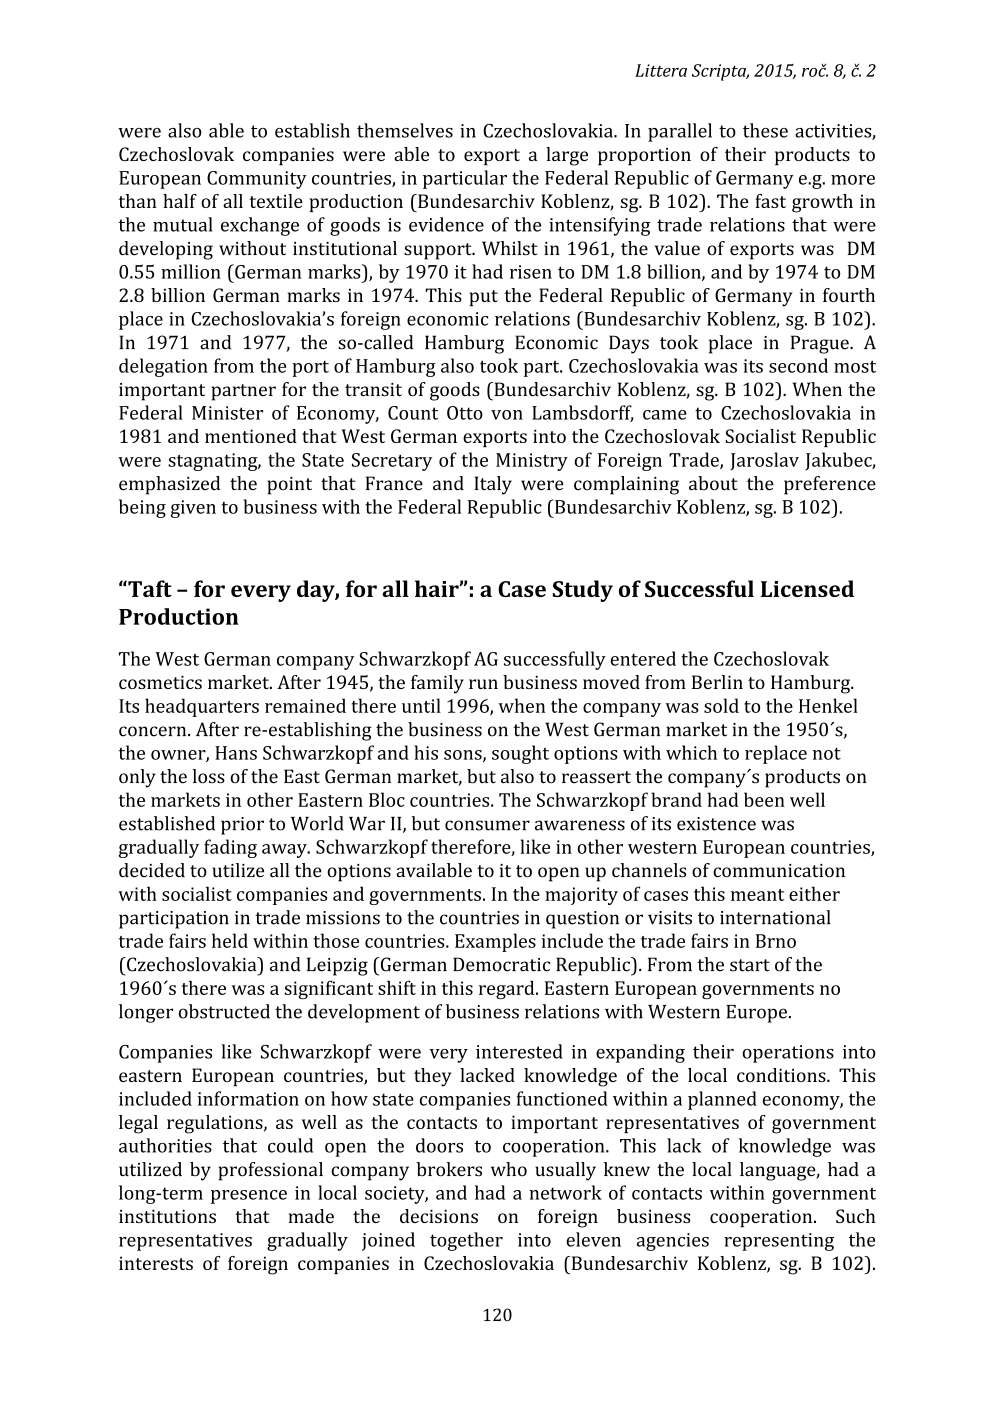 The width and height of the screenshot is (994, 1407). I want to click on presence, so click(249, 1197).
